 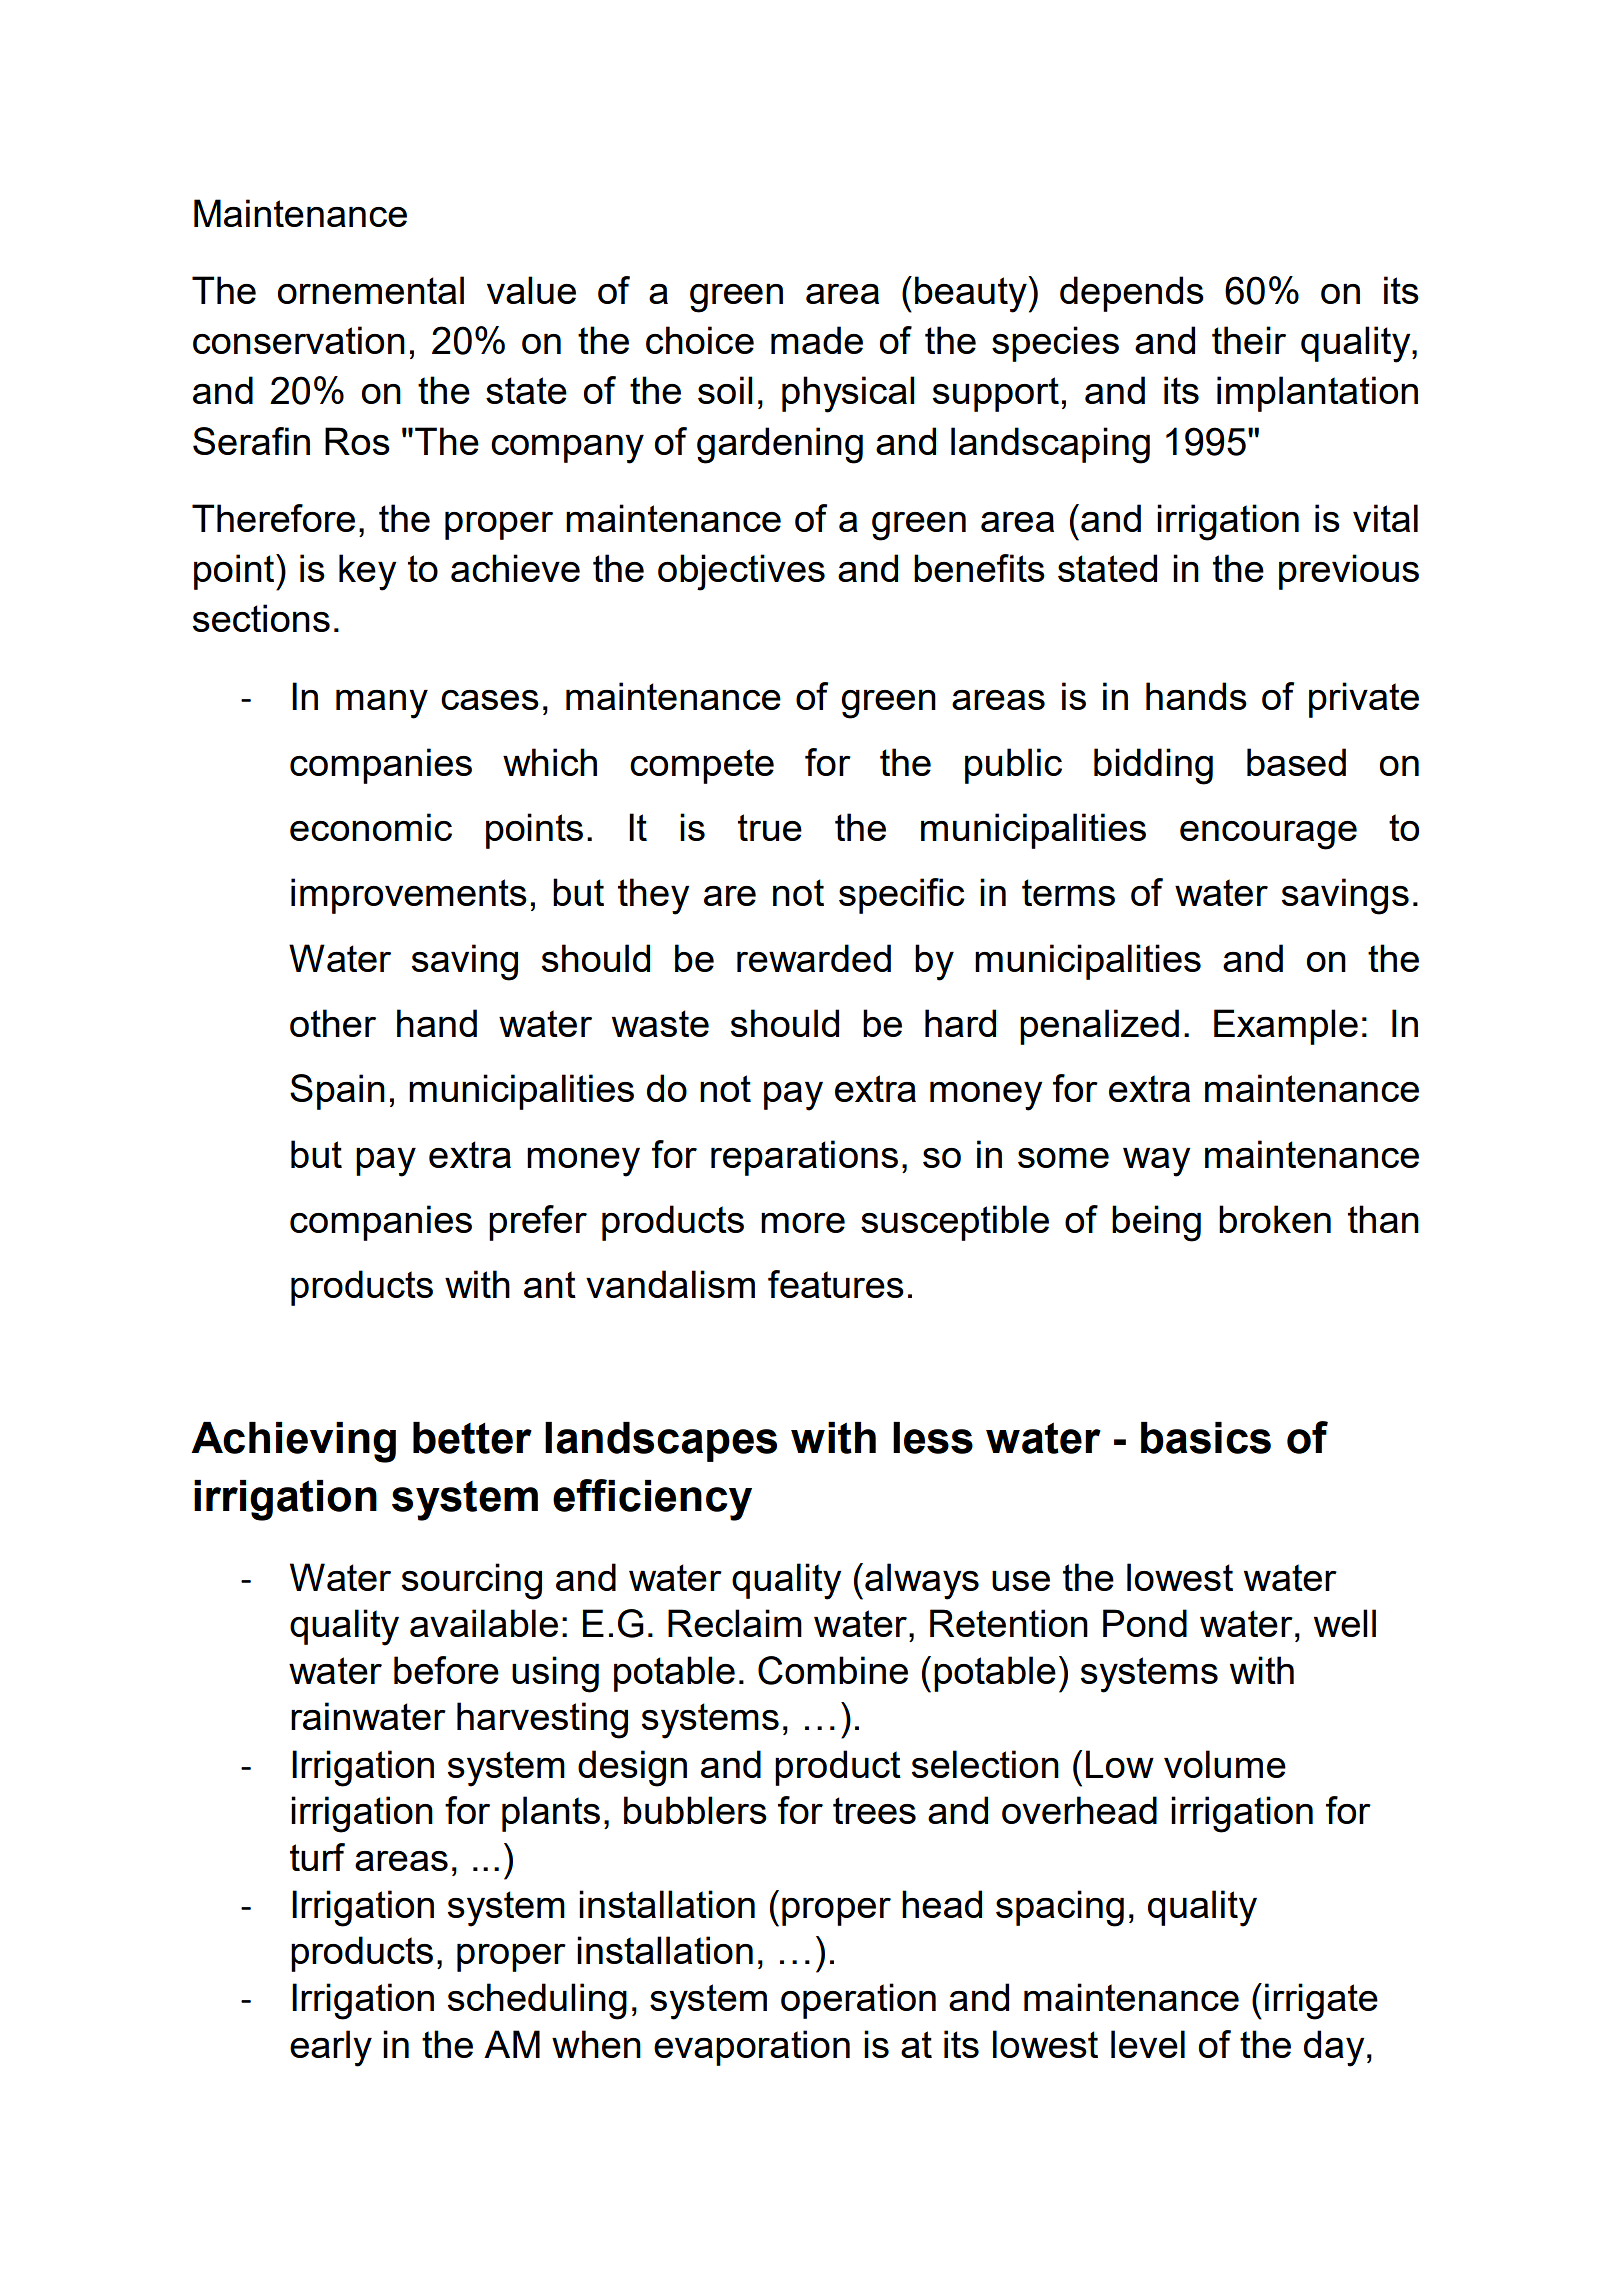 What do you see at coordinates (1249, 340) in the screenshot?
I see `their` at bounding box center [1249, 340].
